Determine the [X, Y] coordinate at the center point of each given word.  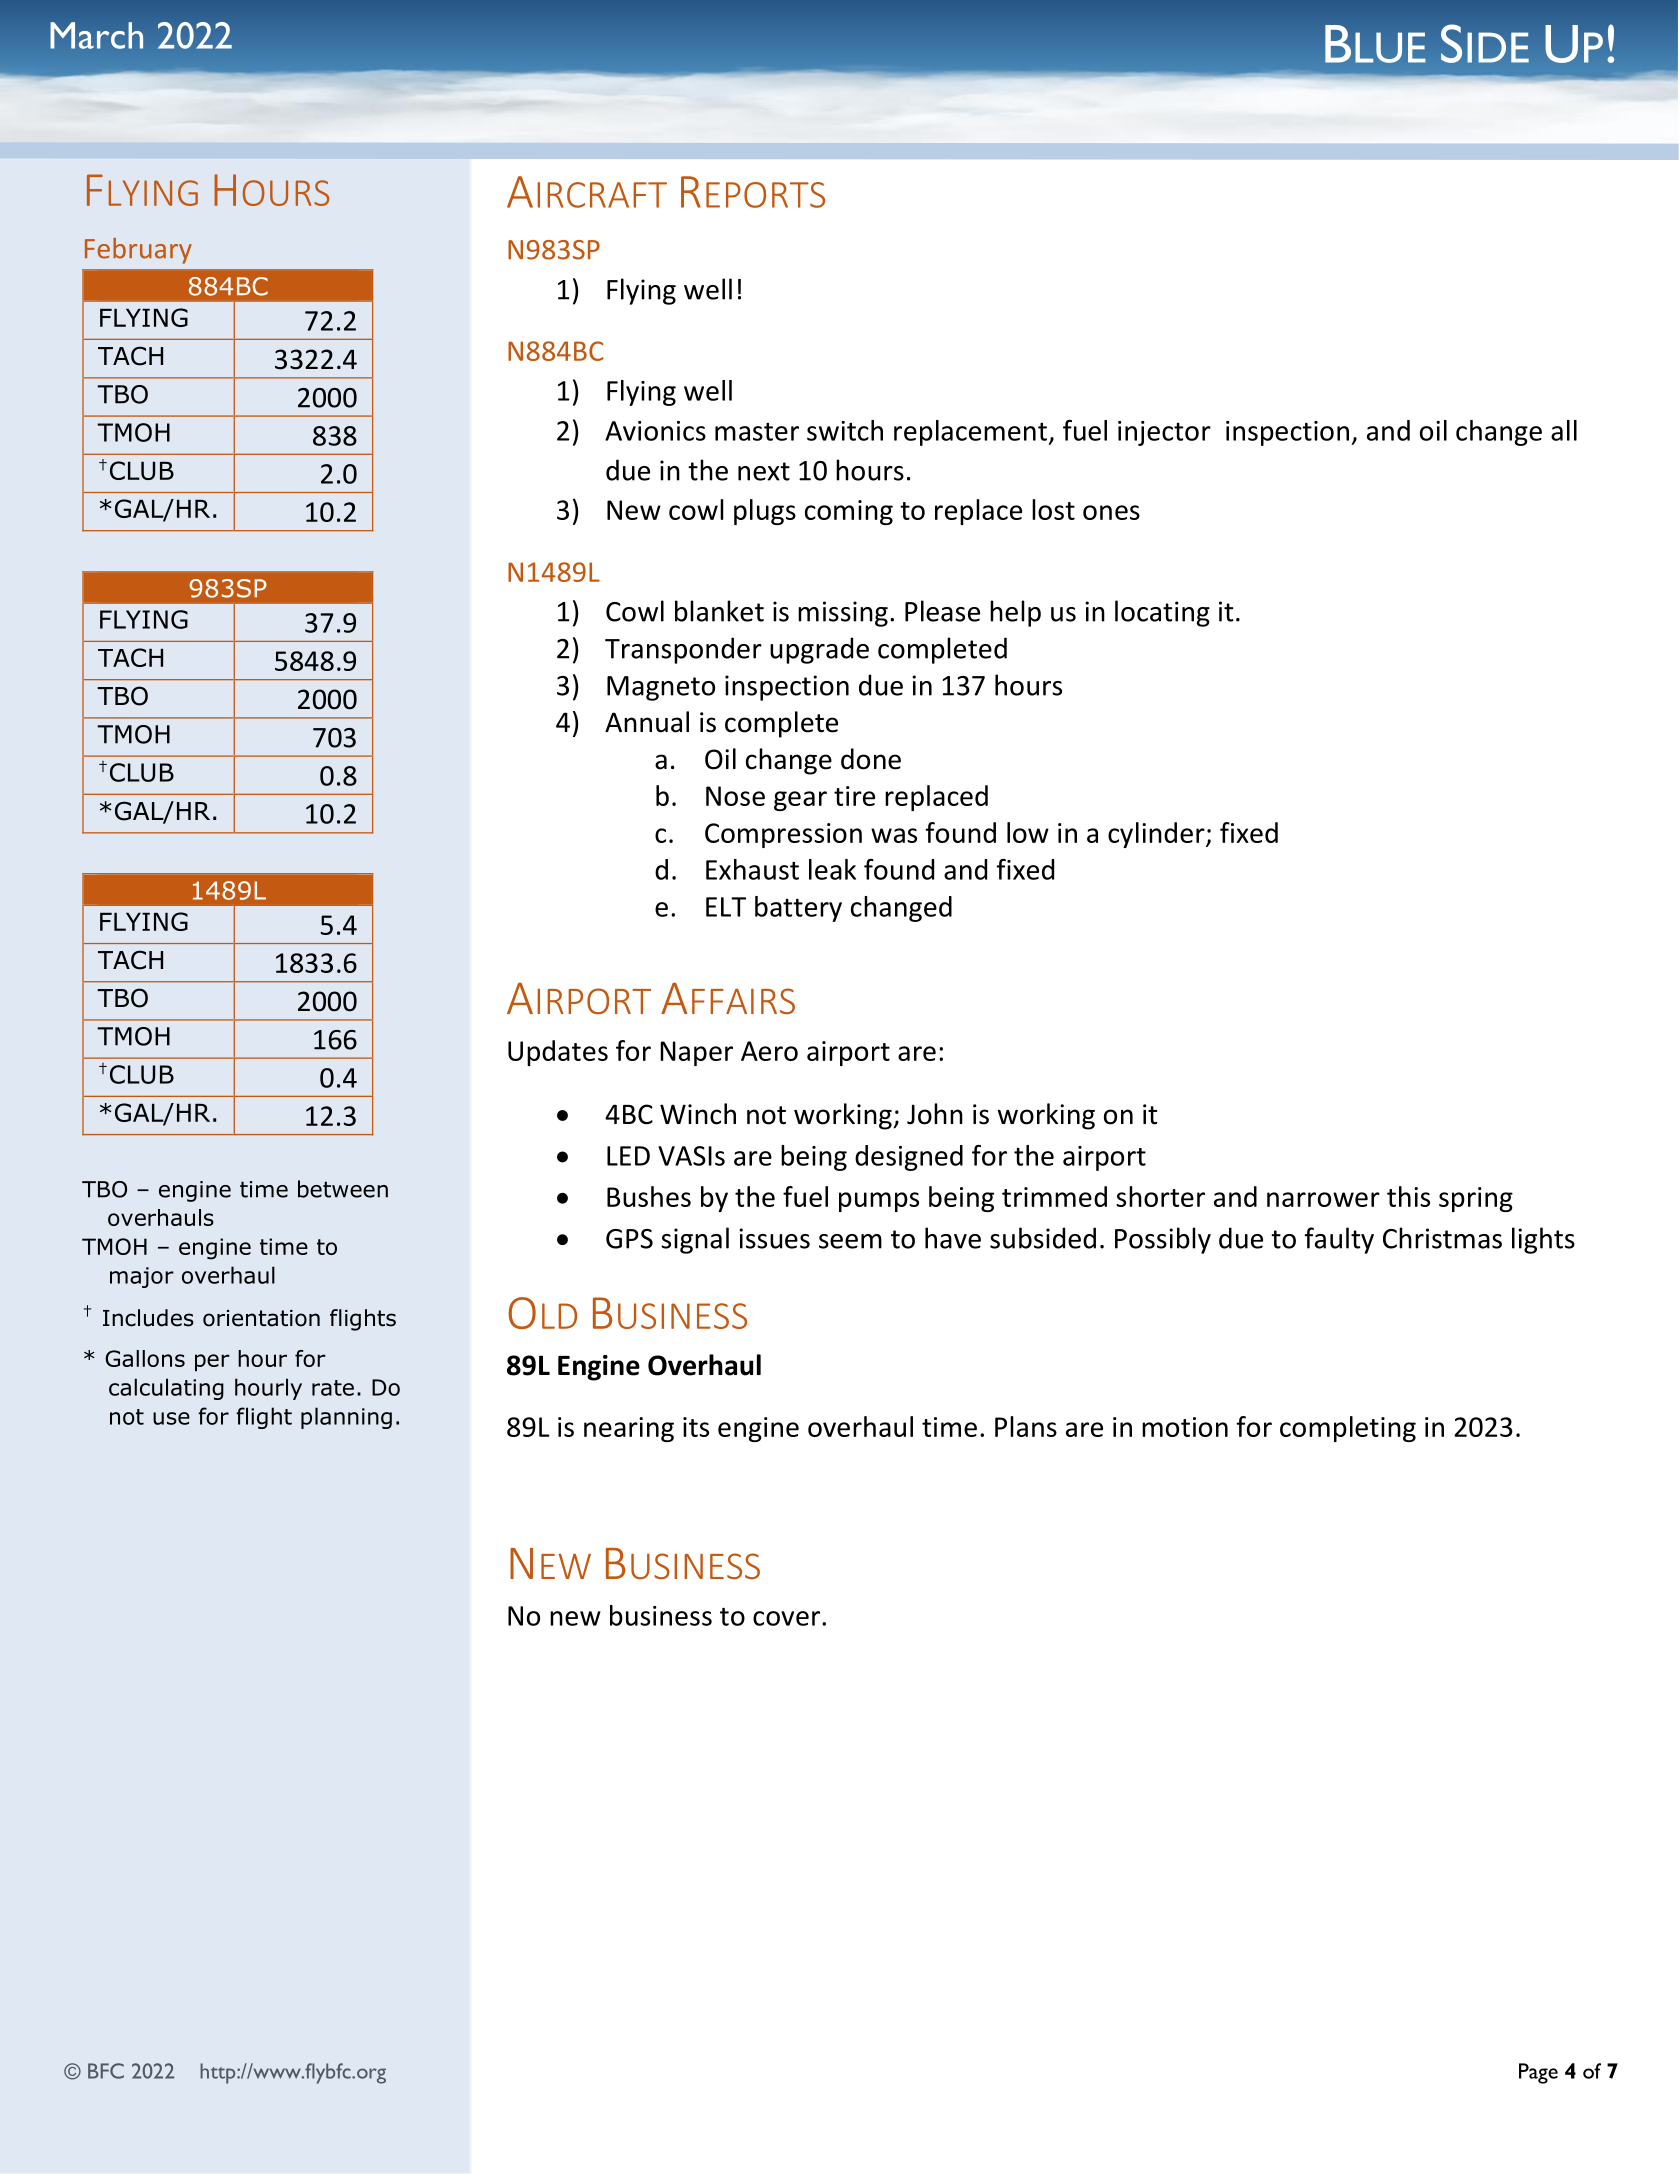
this [1408, 1196]
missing [843, 614]
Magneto [661, 688]
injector [1164, 433]
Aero [769, 1051]
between [343, 1189]
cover [786, 1618]
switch [845, 430]
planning [346, 1418]
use [171, 1418]
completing [1348, 1429]
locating [1162, 613]
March [96, 35]
